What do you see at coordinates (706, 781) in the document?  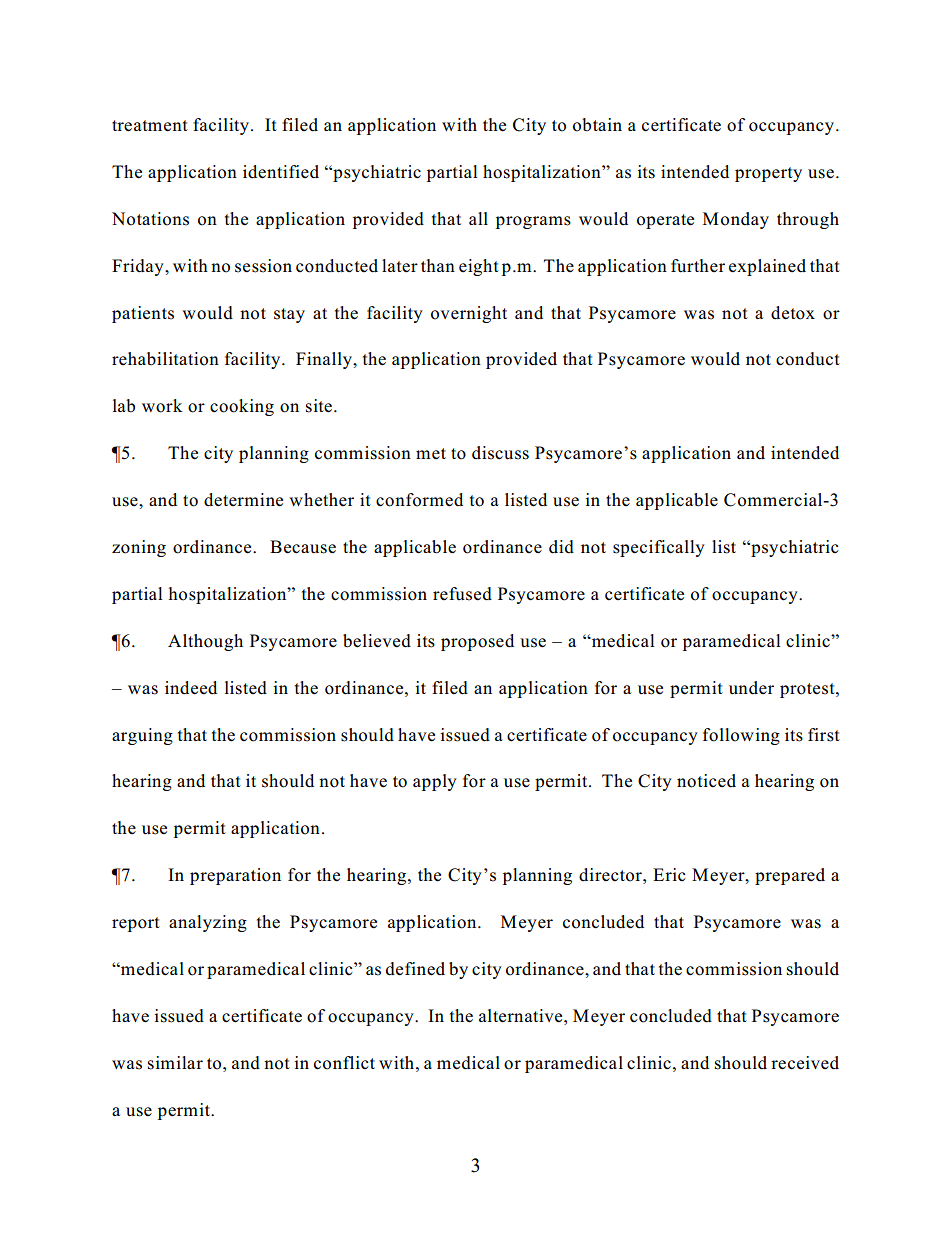 I see `noticed` at bounding box center [706, 781].
